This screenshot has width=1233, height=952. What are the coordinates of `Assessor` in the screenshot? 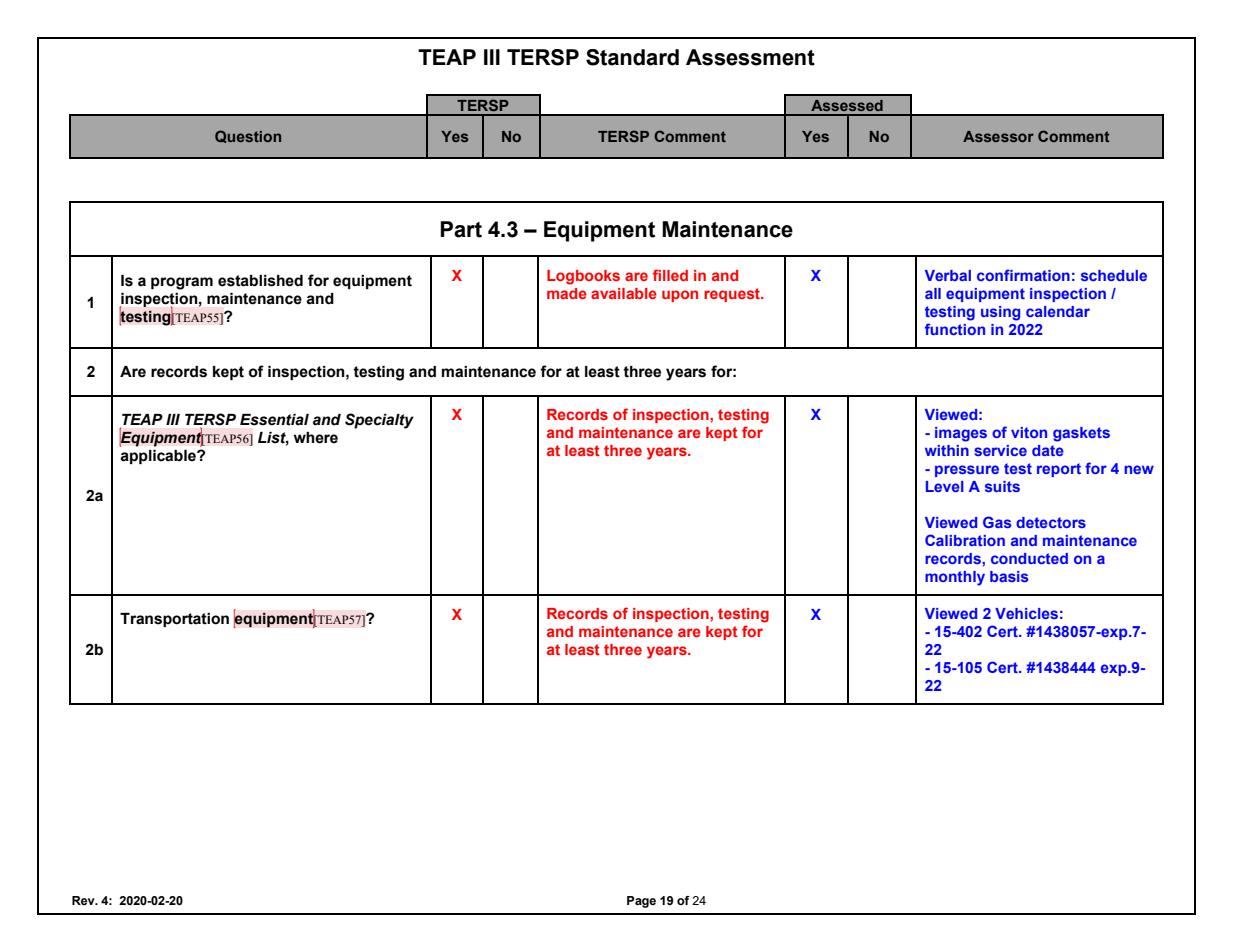 It's located at (998, 136).
